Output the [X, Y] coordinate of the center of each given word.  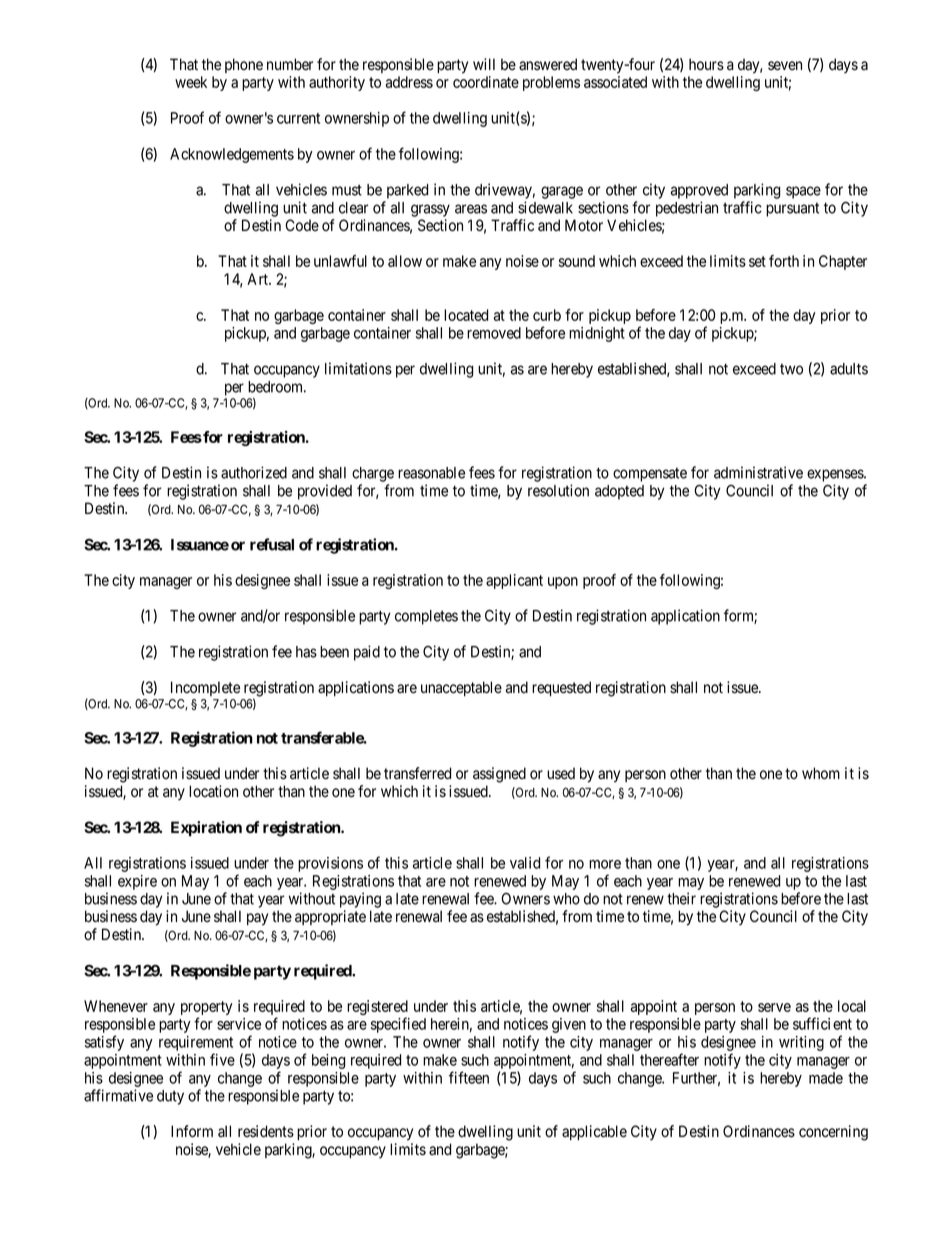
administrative [758, 472]
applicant [514, 581]
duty [170, 1097]
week [191, 82]
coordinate [486, 82]
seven [785, 66]
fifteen [469, 1077]
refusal [272, 544]
